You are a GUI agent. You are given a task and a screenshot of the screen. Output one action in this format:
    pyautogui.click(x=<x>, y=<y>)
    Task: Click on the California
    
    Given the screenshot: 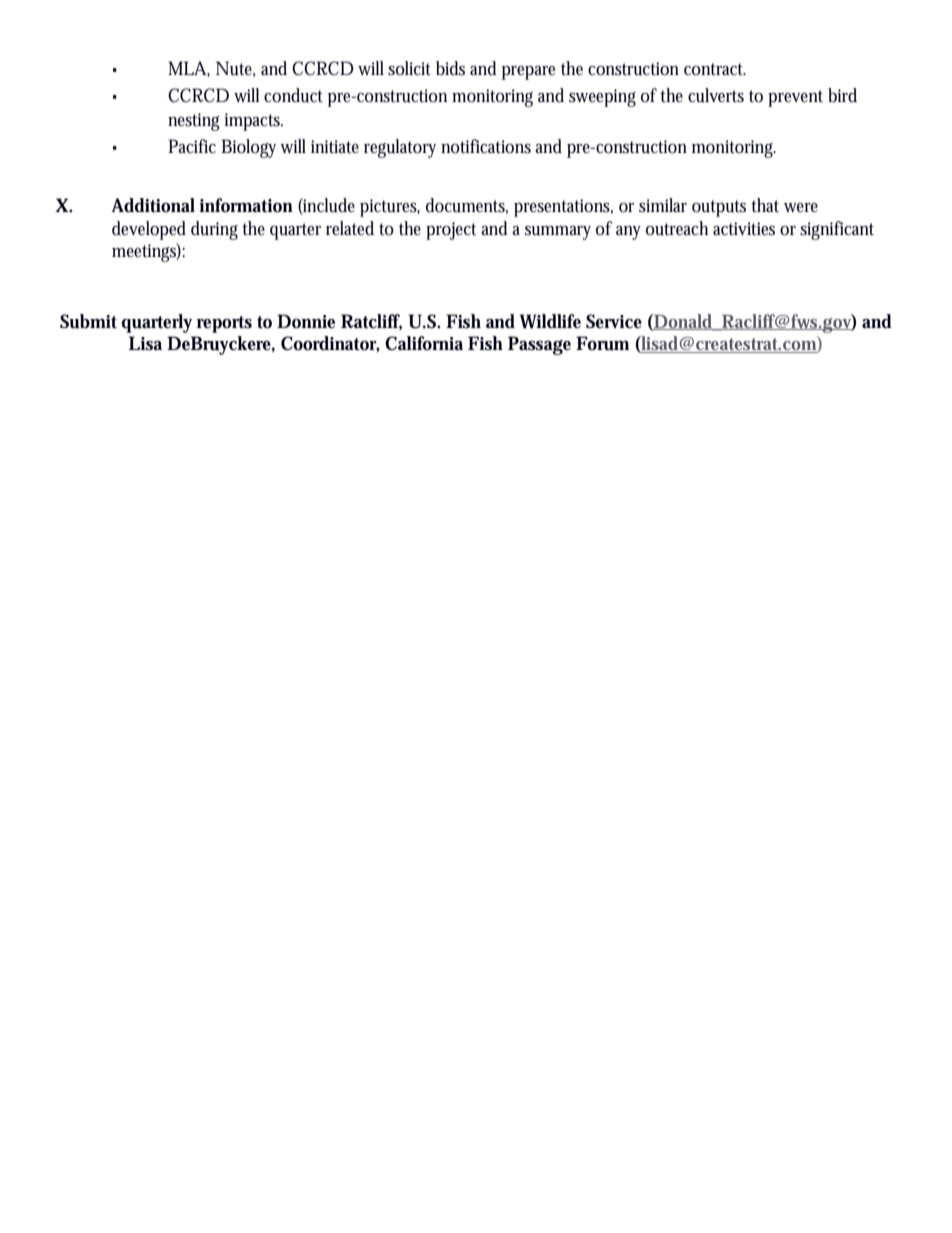 What is the action you would take?
    pyautogui.click(x=424, y=343)
